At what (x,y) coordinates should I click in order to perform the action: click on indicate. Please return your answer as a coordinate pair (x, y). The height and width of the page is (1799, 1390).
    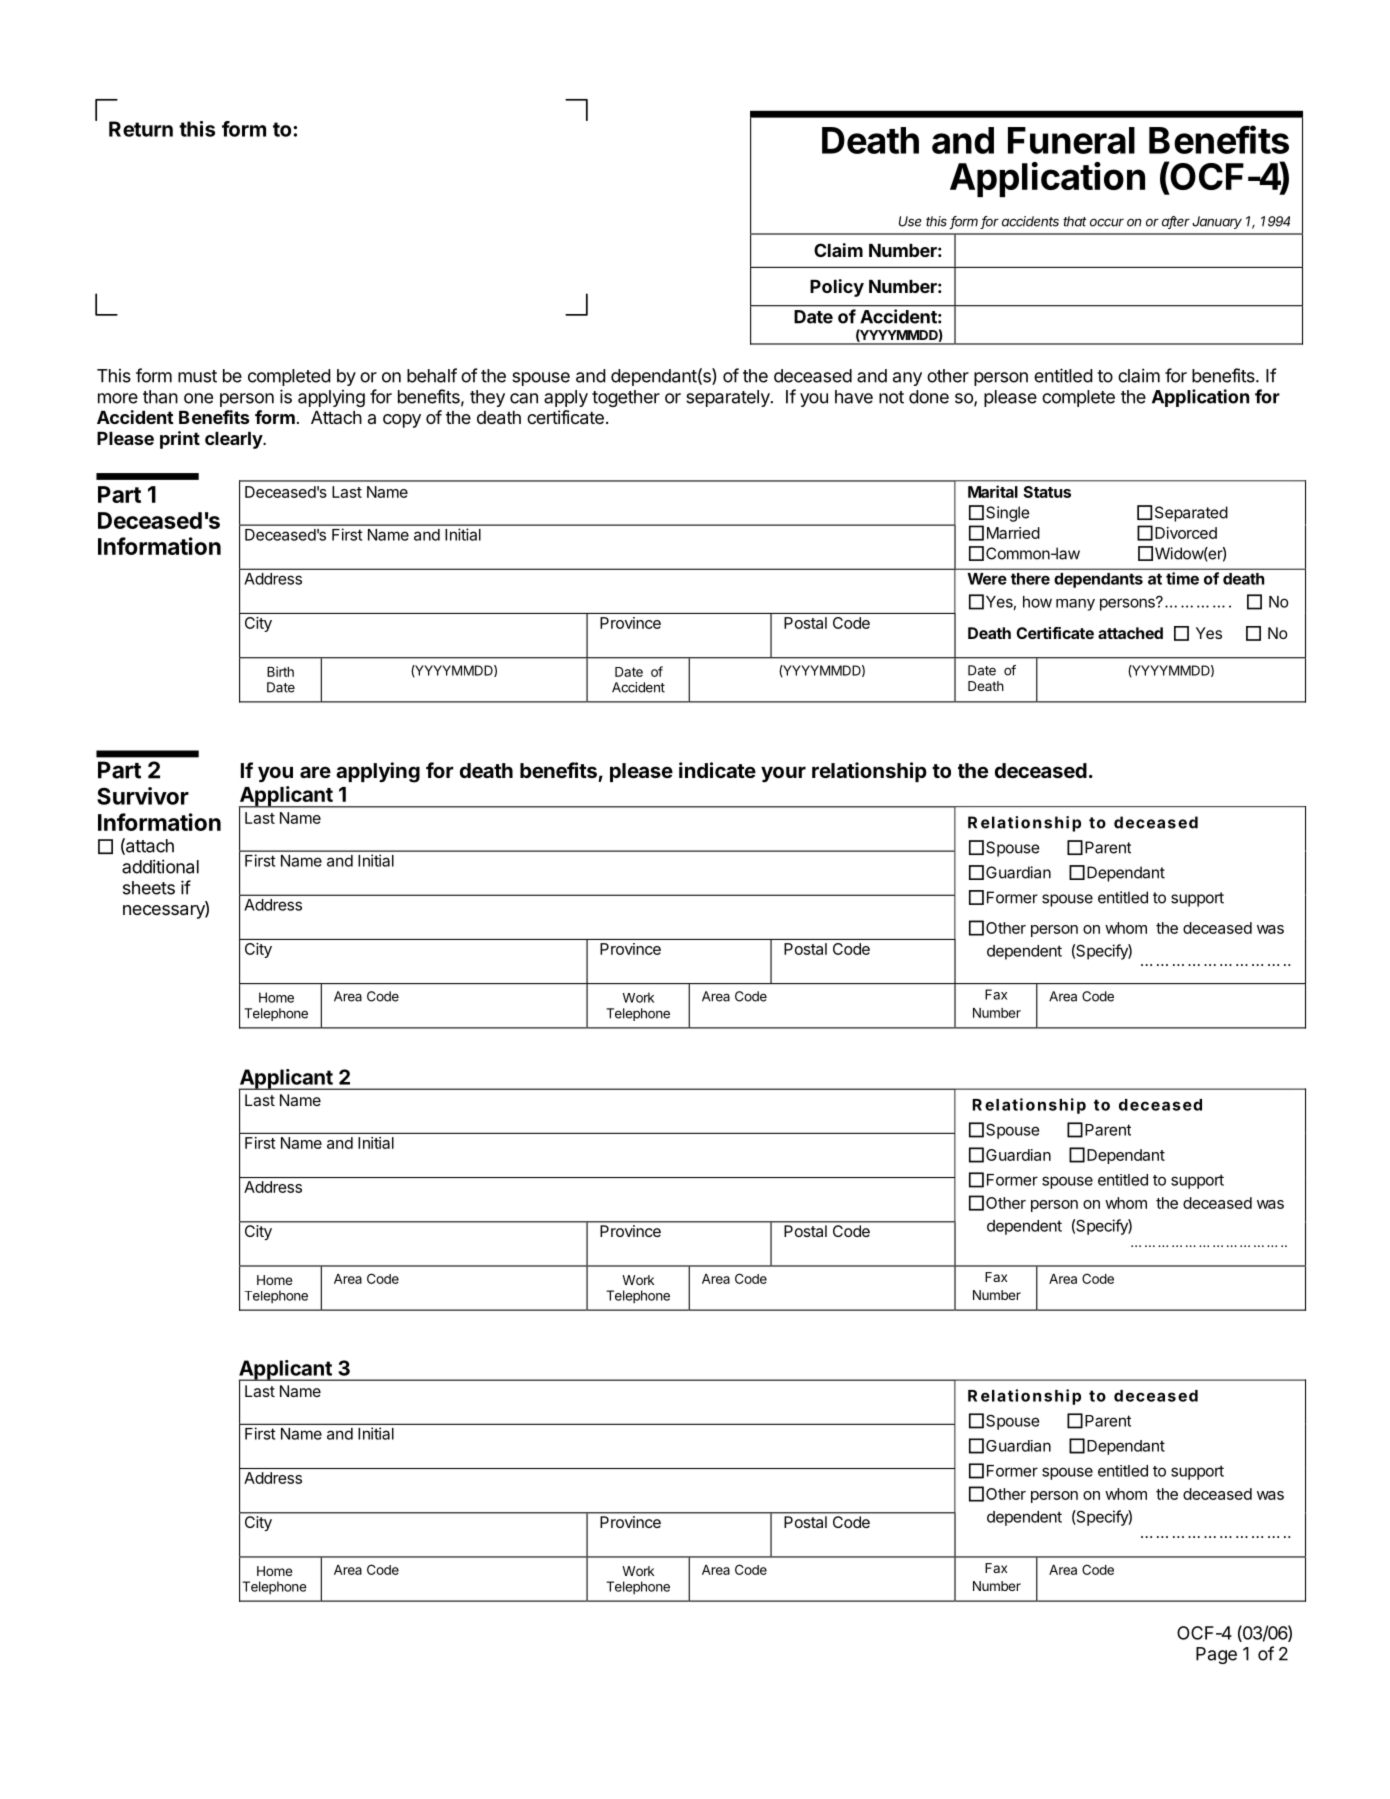
    Looking at the image, I should click on (717, 770).
